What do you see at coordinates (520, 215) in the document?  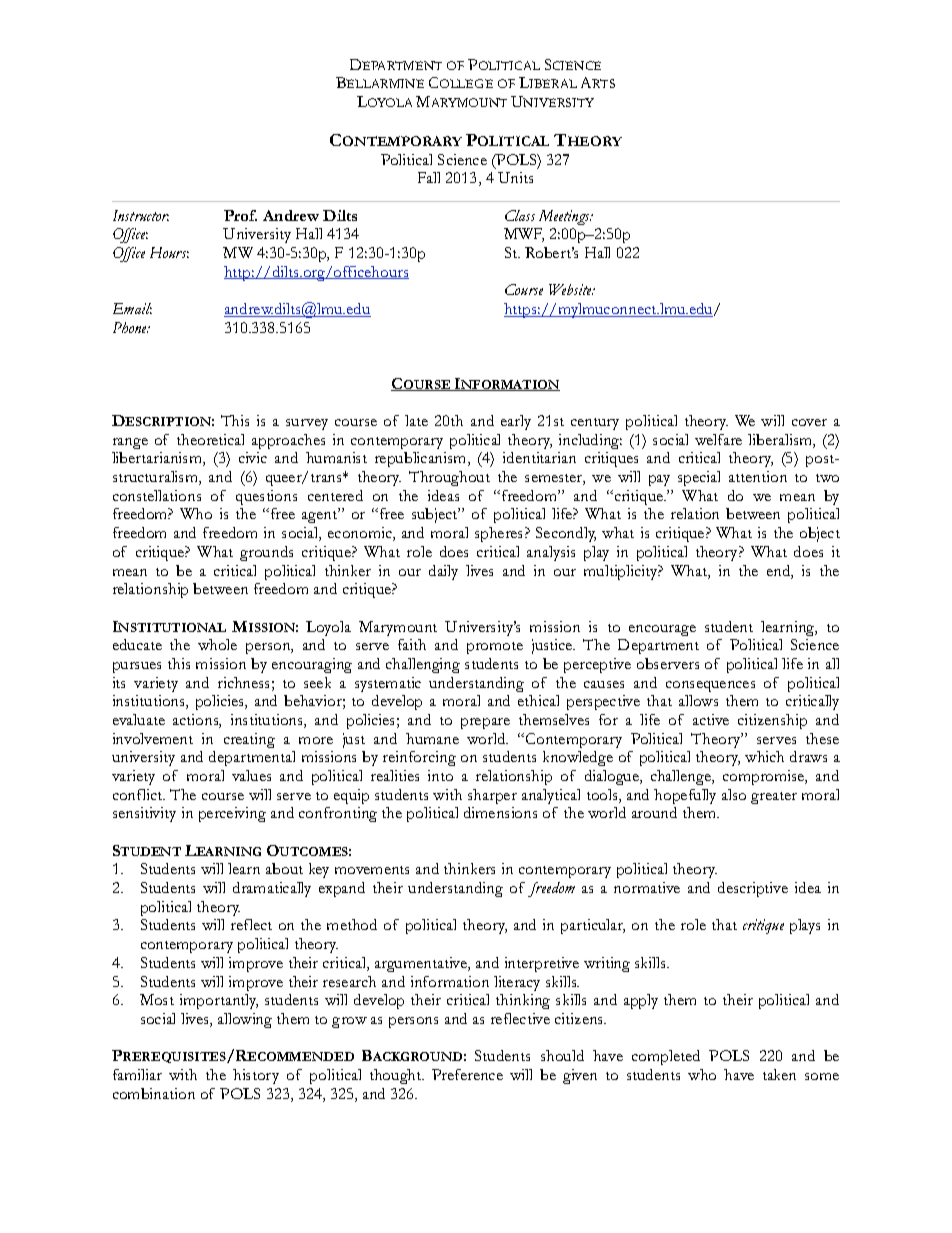 I see `Class` at bounding box center [520, 215].
